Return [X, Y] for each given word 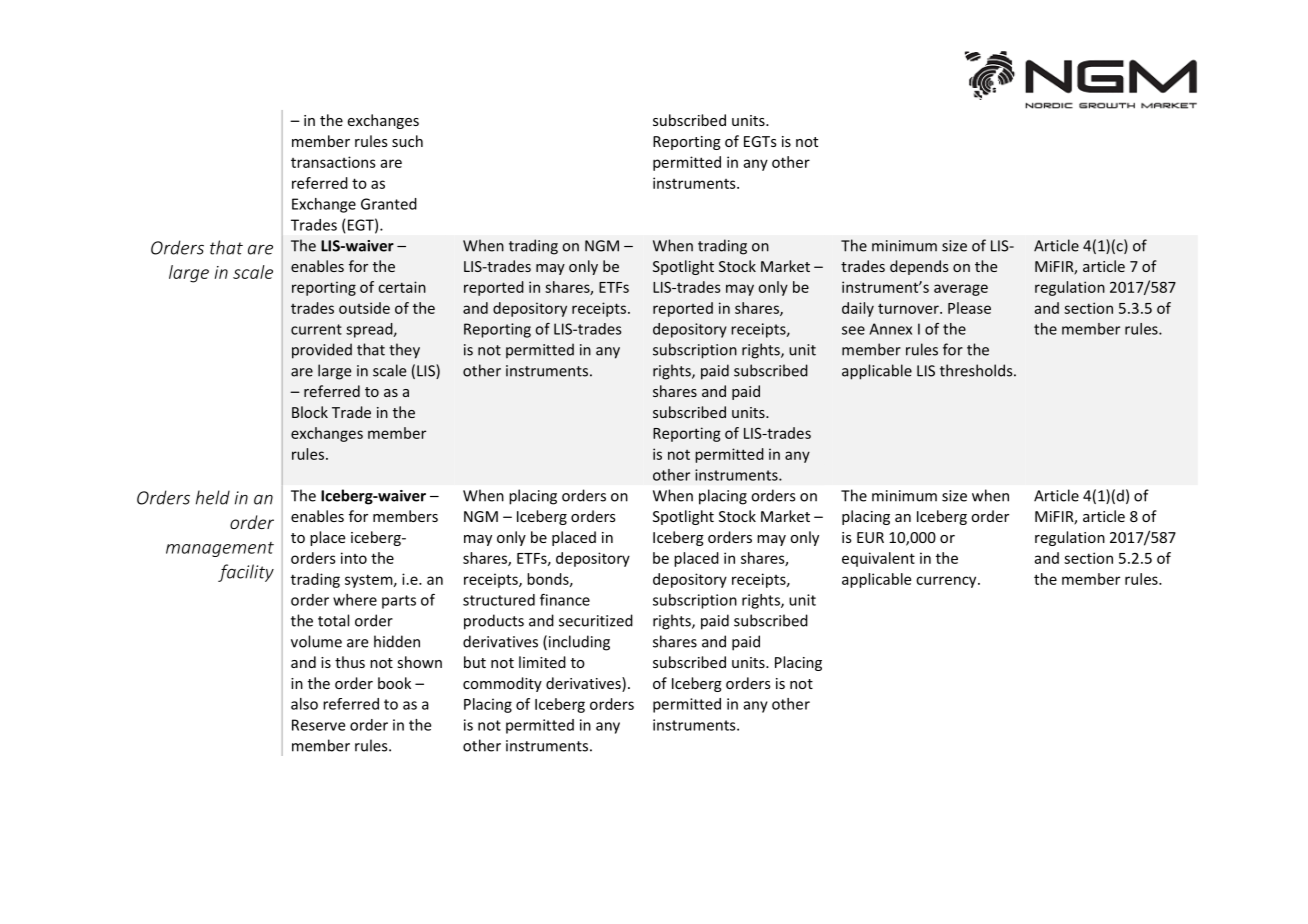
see [853, 330]
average [961, 290]
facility [246, 573]
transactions [333, 162]
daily [858, 309]
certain [402, 287]
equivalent [878, 559]
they [404, 351]
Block [310, 412]
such [407, 141]
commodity [502, 684]
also [304, 704]
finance [565, 600]
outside [364, 308]
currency [947, 582]
